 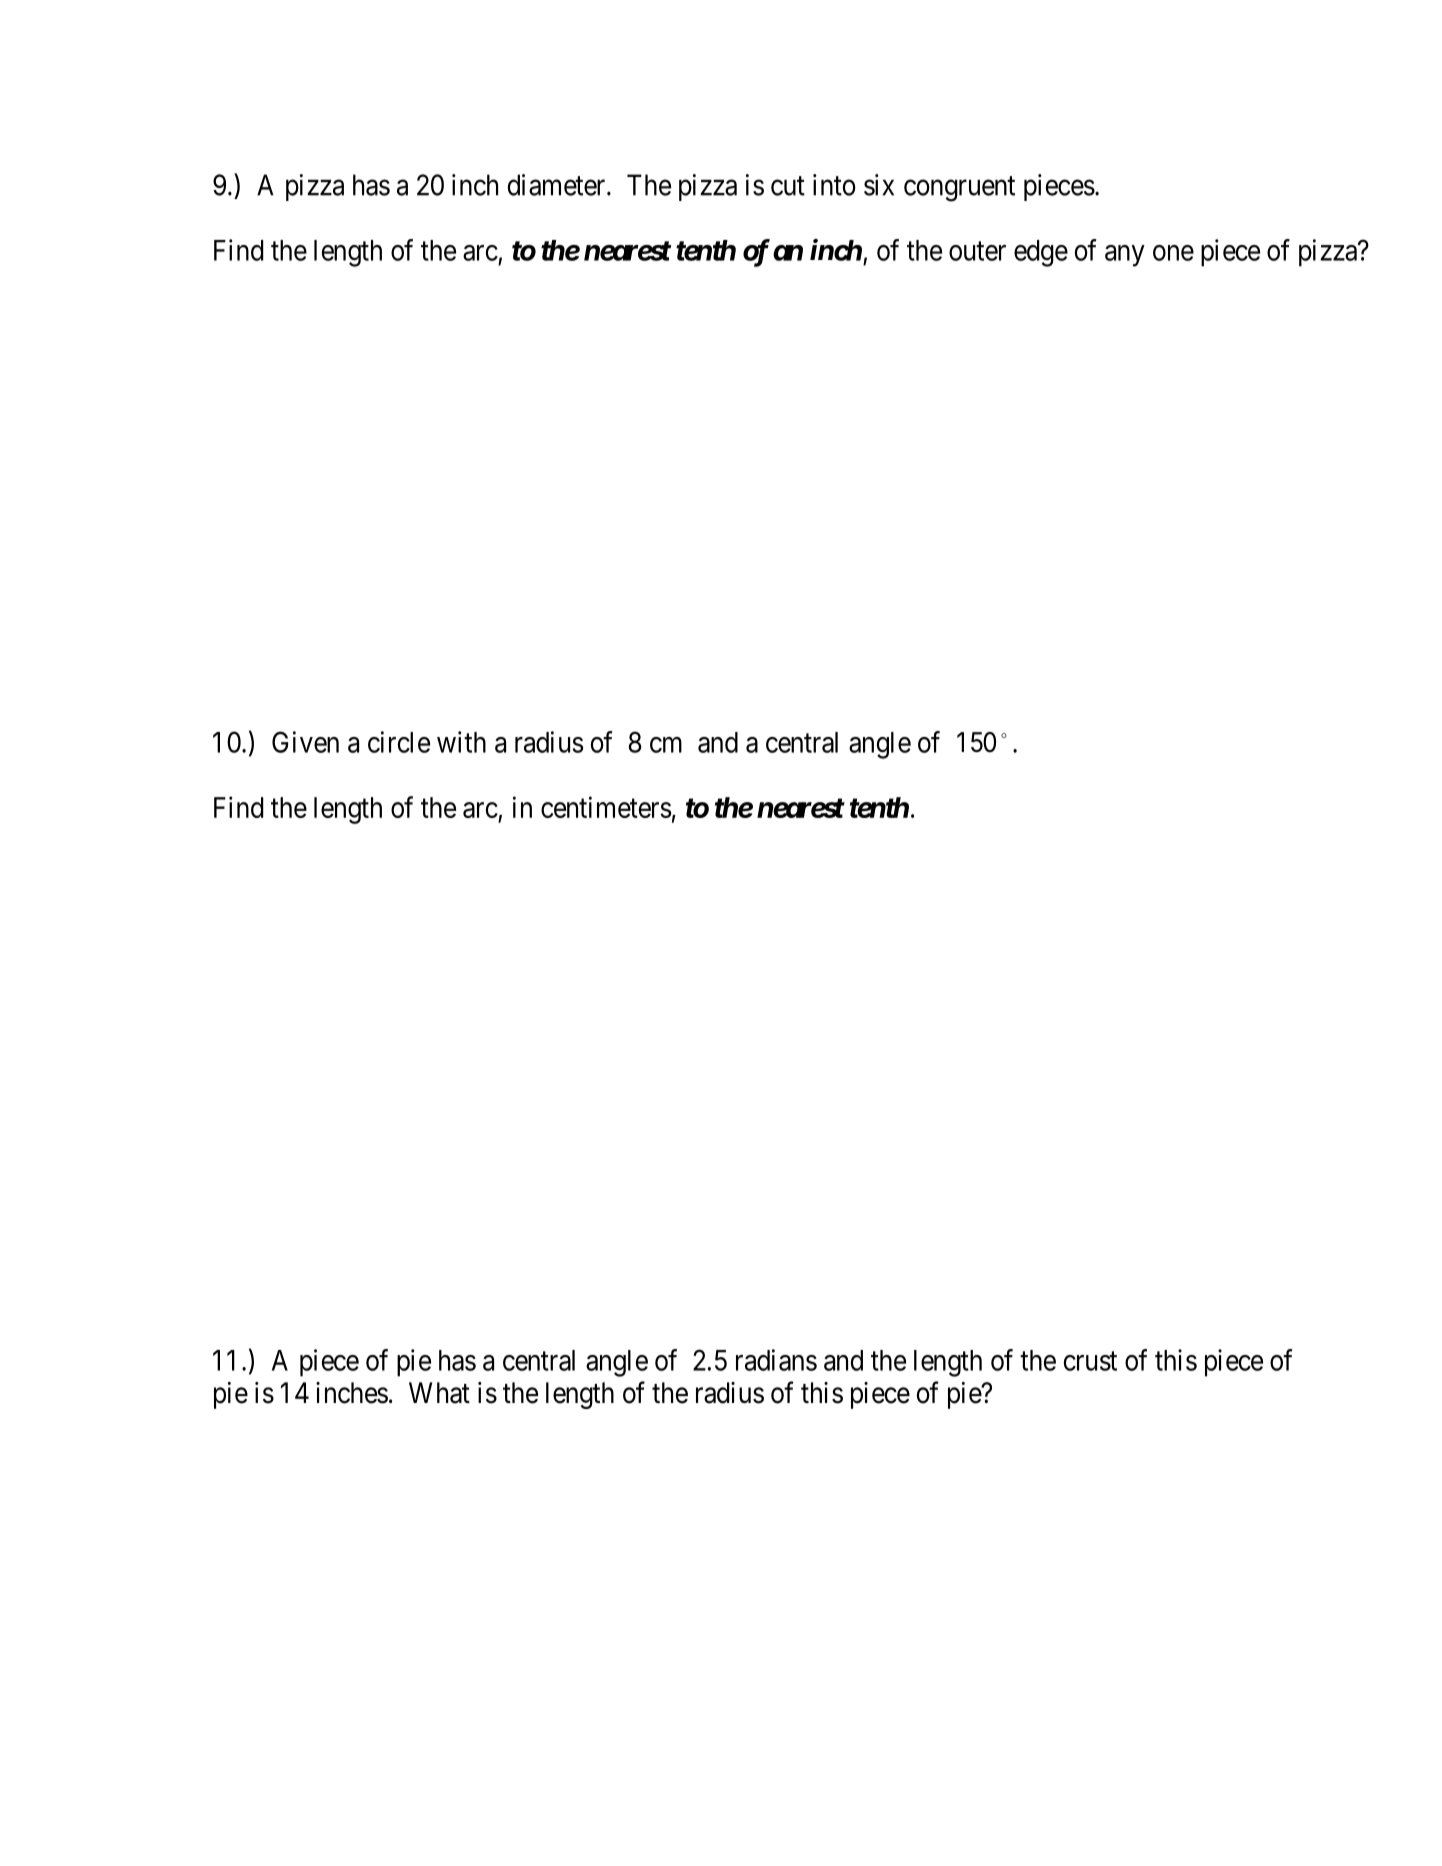 What do you see at coordinates (606, 807) in the screenshot?
I see `centimeters` at bounding box center [606, 807].
